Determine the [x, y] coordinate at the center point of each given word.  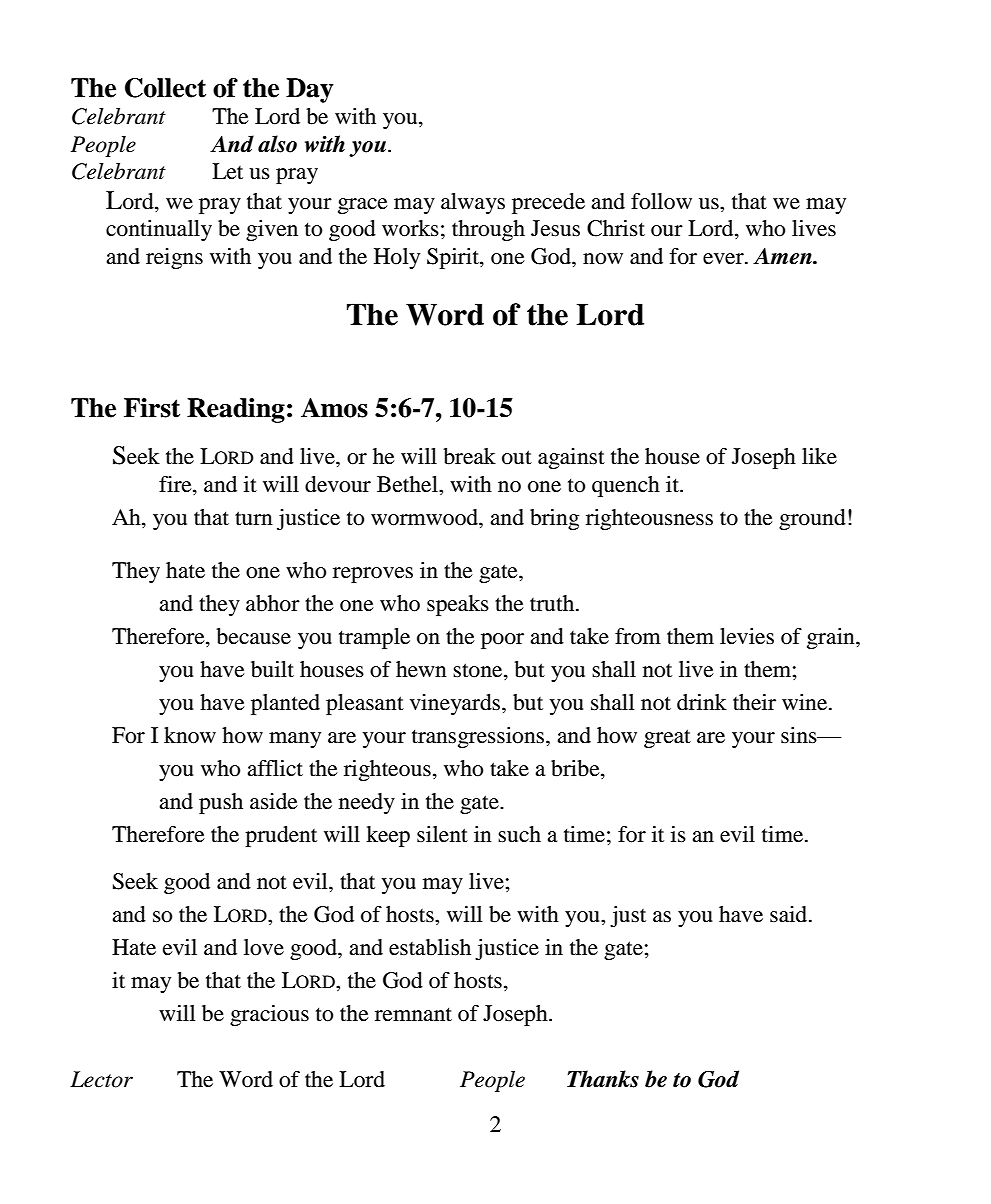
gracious [269, 1015]
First [152, 408]
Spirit [454, 258]
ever [724, 259]
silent [442, 834]
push [221, 803]
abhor [273, 603]
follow [661, 201]
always [473, 203]
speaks [458, 605]
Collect [165, 88]
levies [747, 636]
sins [800, 735]
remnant [413, 1014]
